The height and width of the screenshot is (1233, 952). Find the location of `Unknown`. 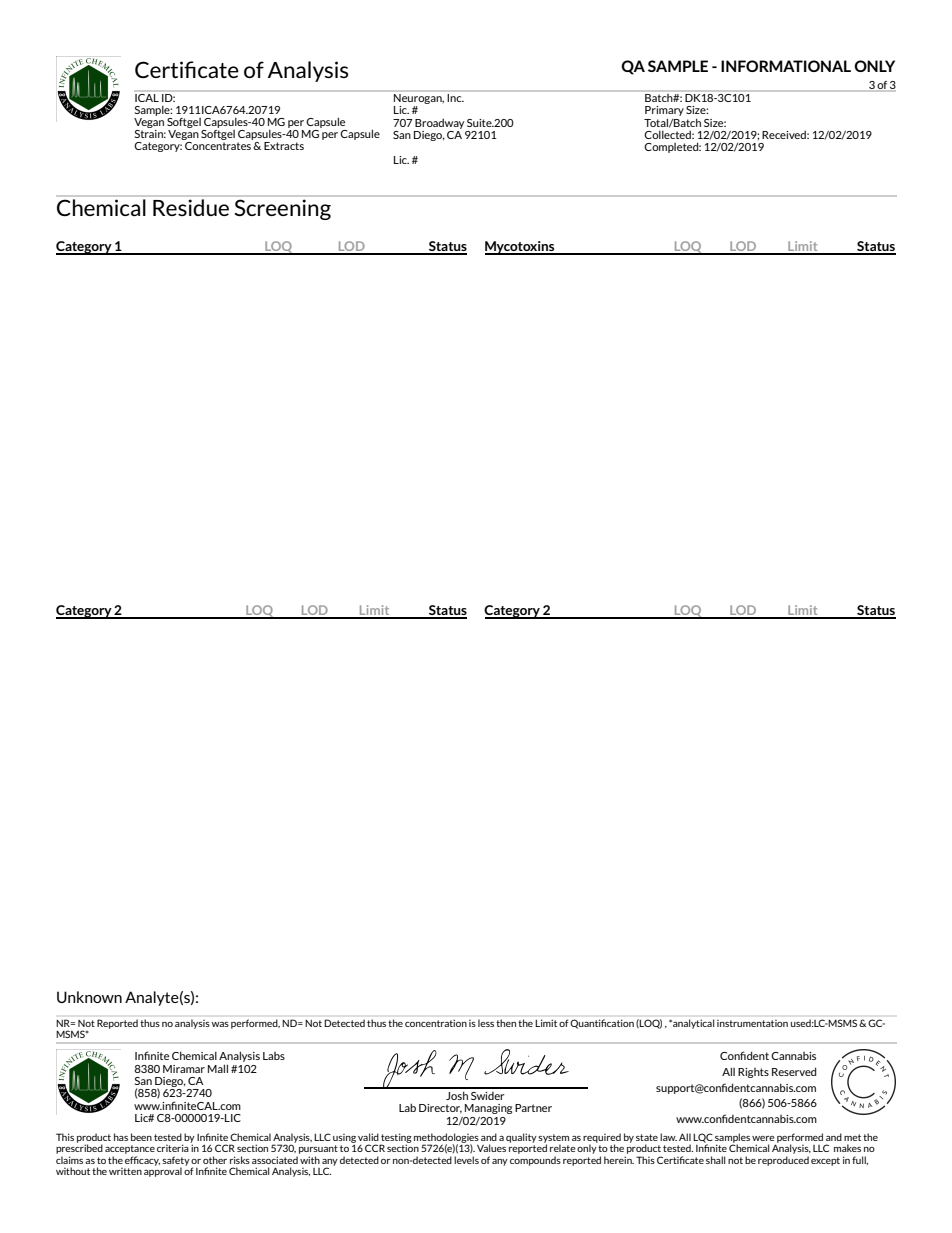

Unknown is located at coordinates (89, 997).
